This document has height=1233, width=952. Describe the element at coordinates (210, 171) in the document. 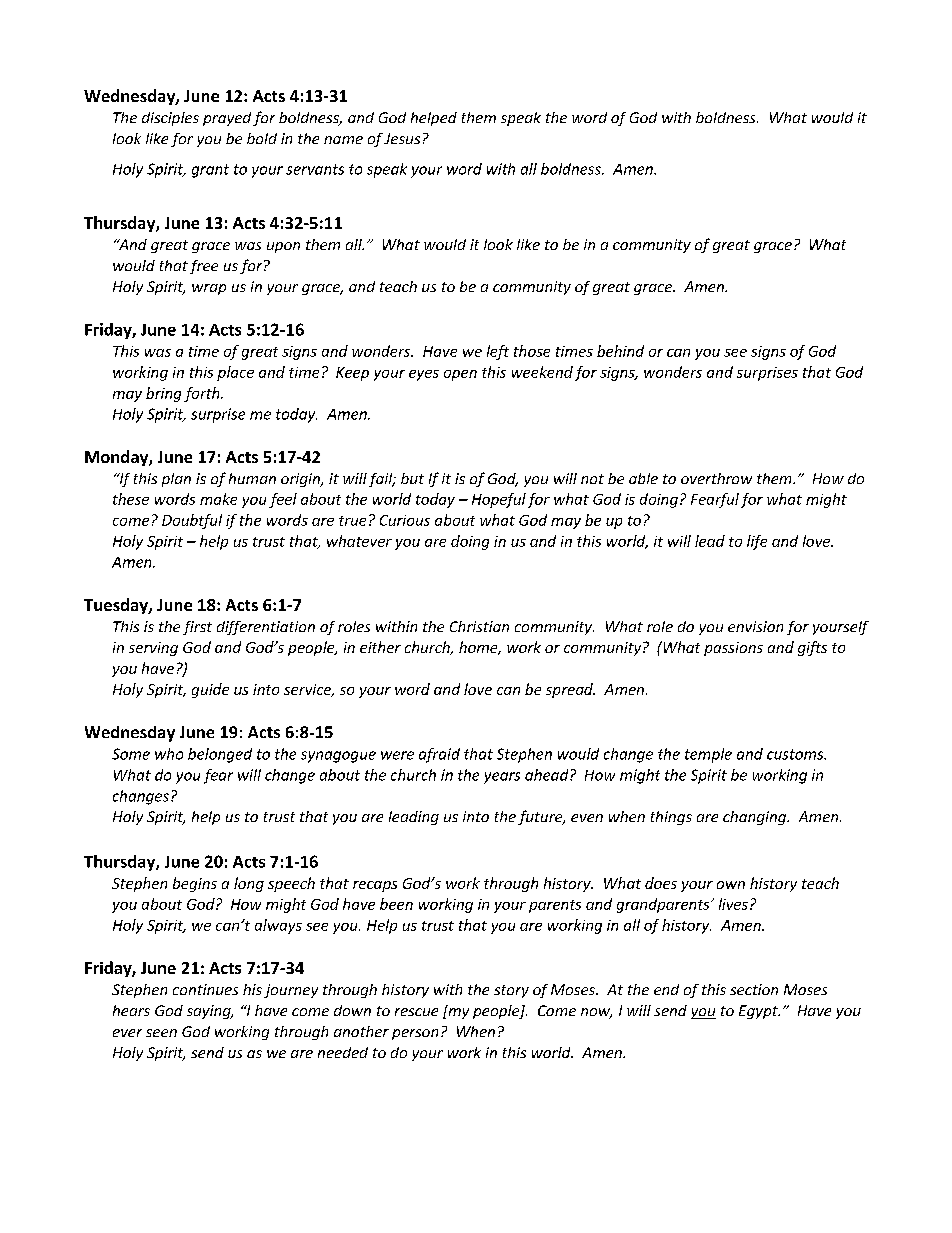

I see `grant` at that location.
